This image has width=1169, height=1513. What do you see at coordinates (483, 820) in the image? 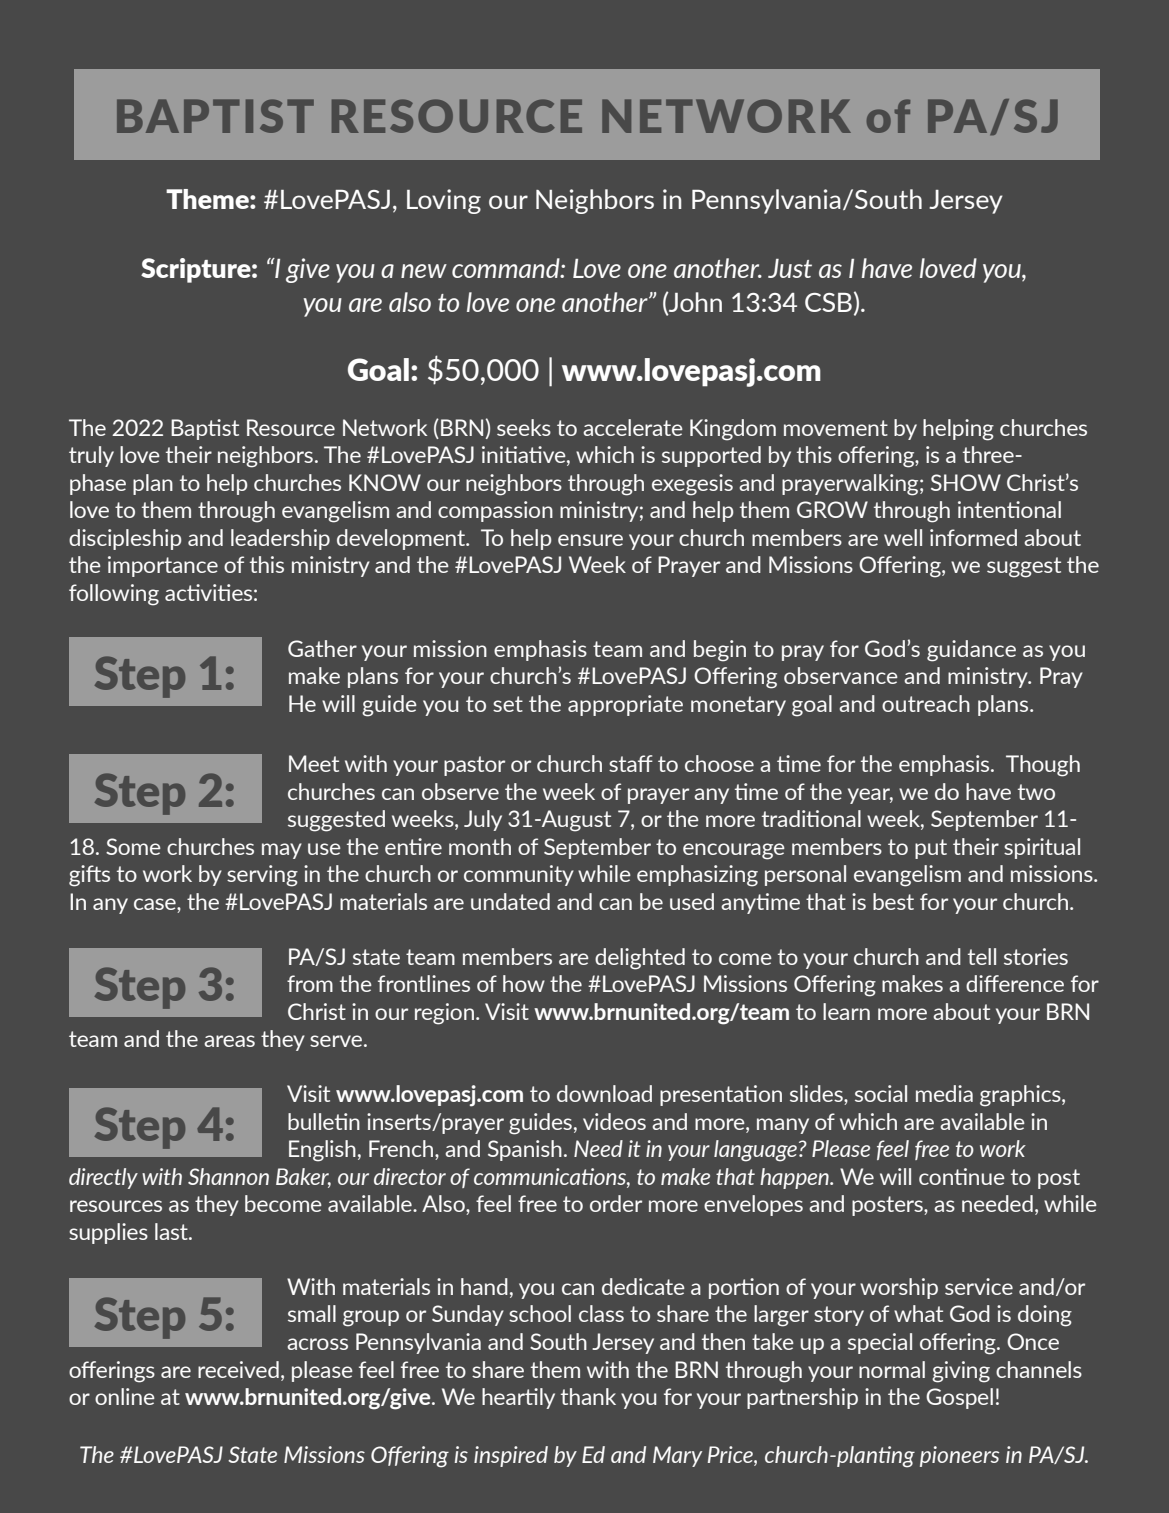
I see `July` at bounding box center [483, 820].
